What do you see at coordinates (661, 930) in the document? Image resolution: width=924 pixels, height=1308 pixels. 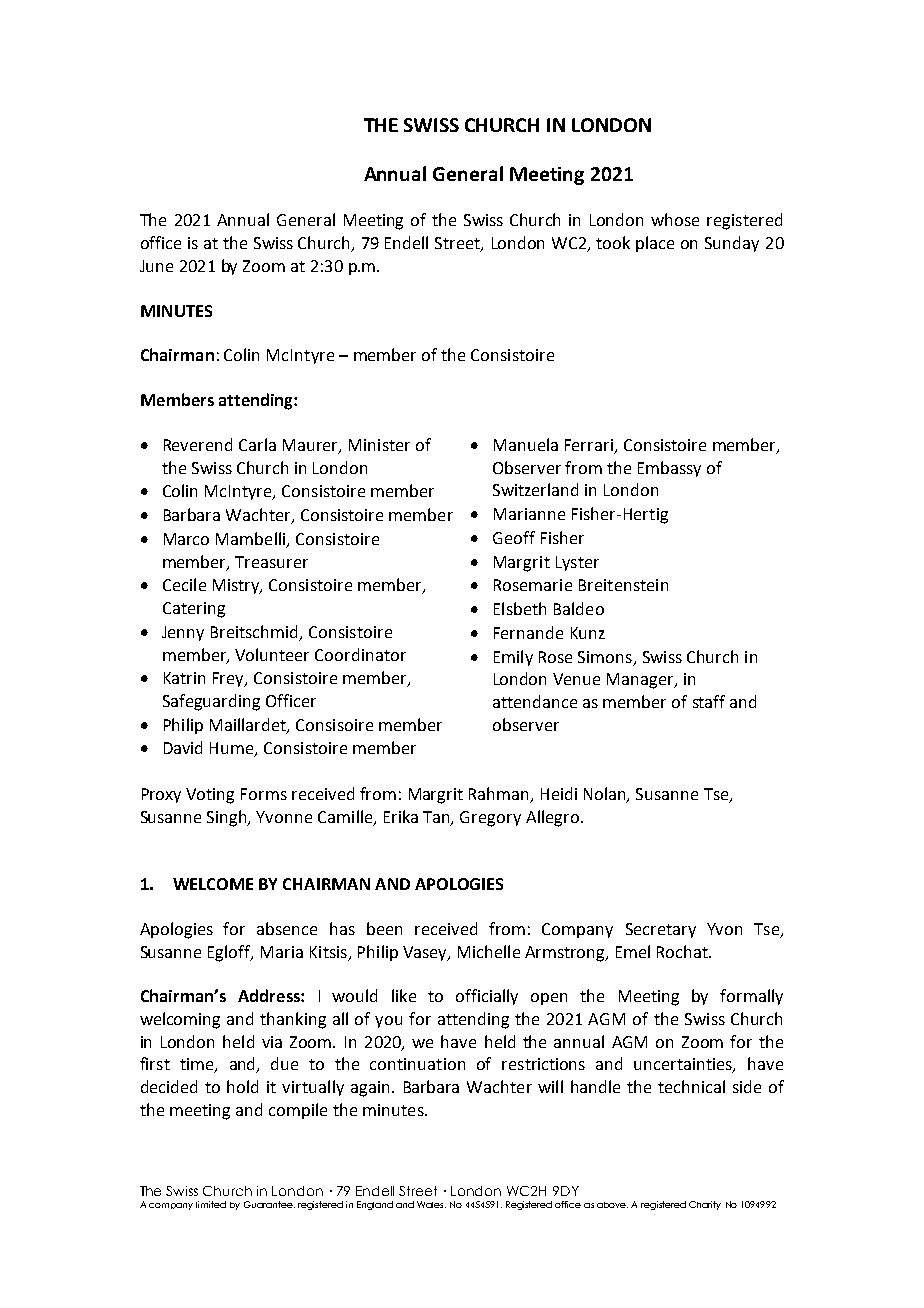 I see `Secretary` at bounding box center [661, 930].
